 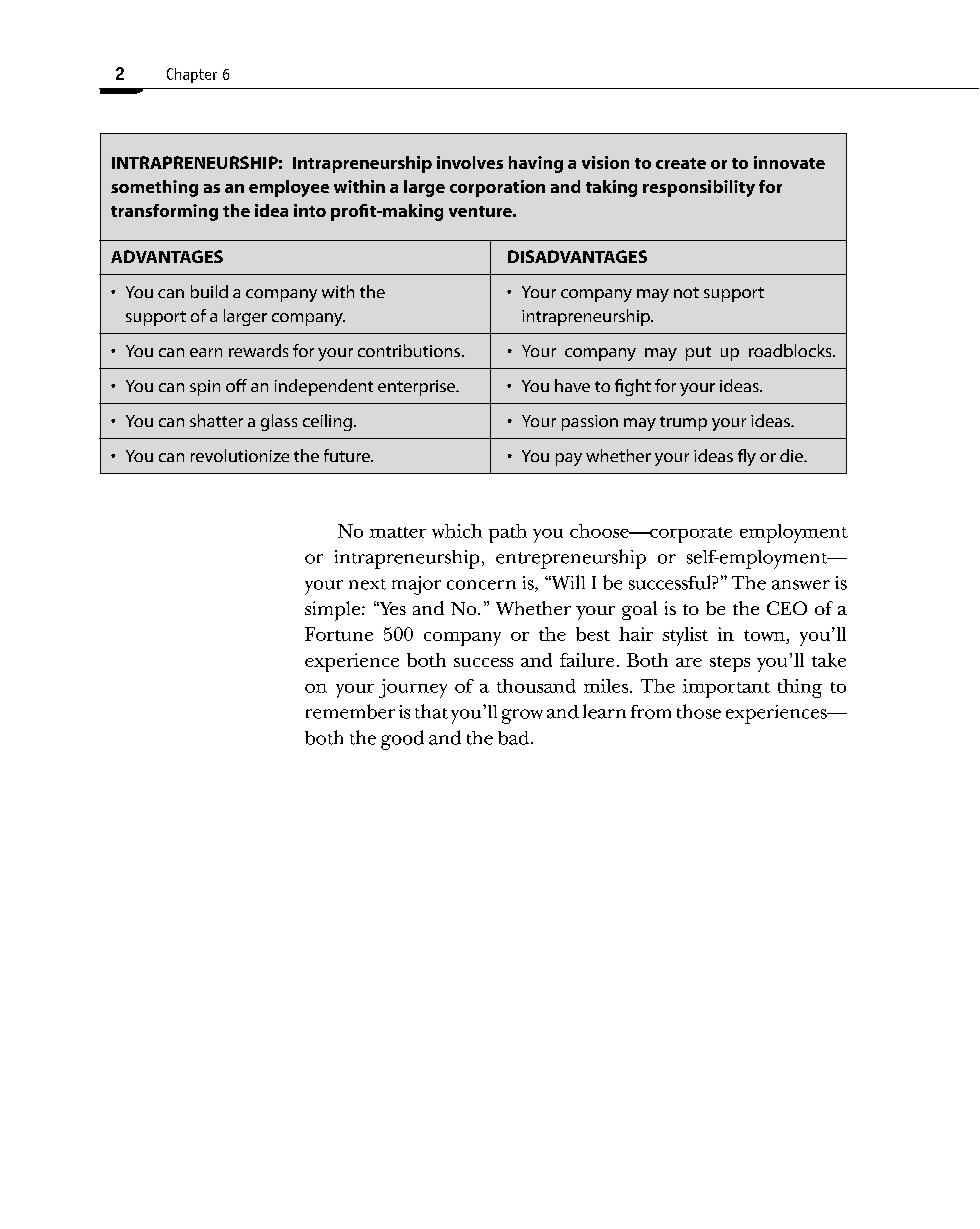 I want to click on shatter, so click(x=216, y=420).
